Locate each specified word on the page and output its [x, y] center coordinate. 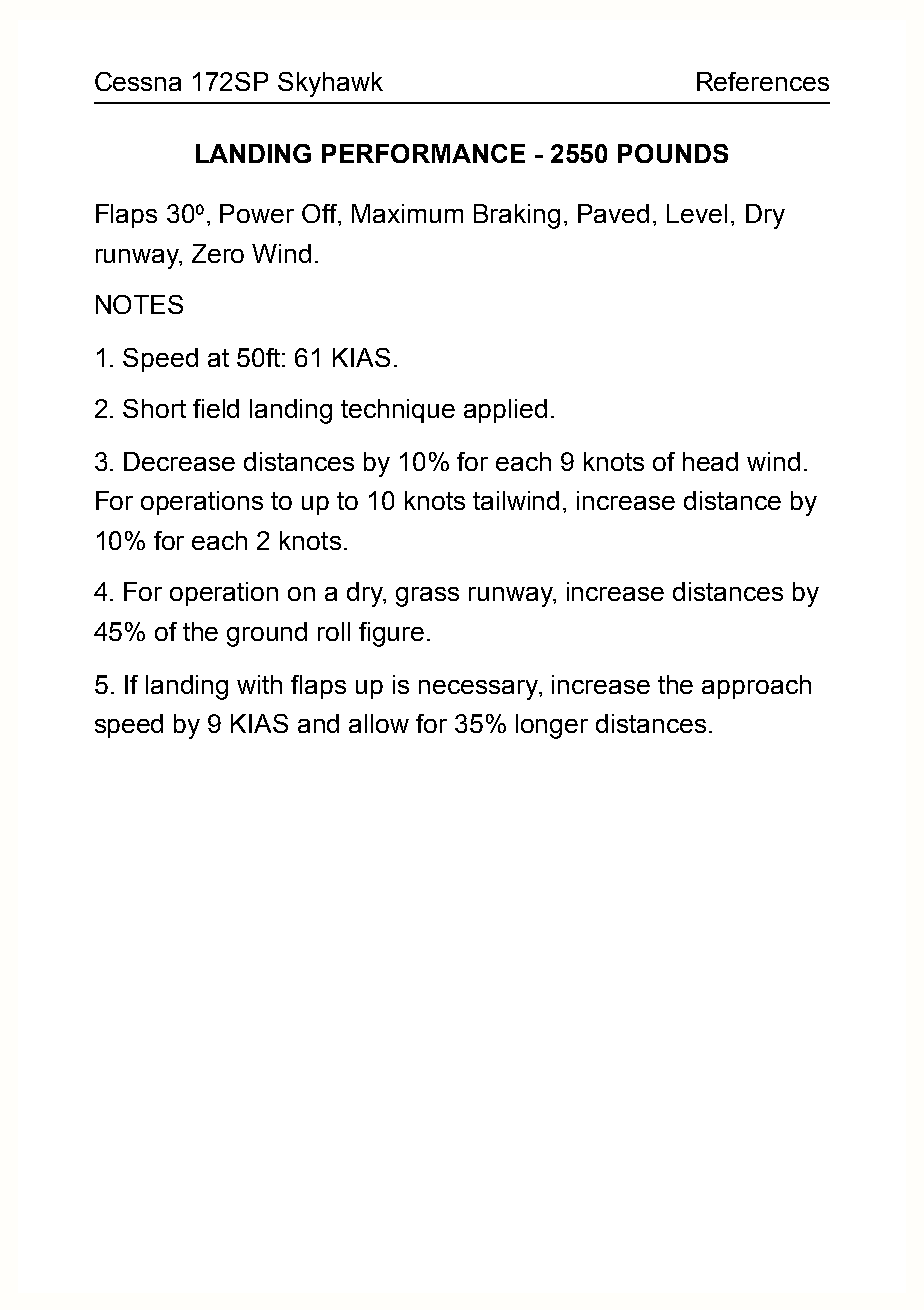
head [710, 461]
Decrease [179, 461]
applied [505, 411]
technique [398, 411]
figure [391, 634]
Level [697, 213]
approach [756, 687]
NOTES [139, 304]
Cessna [138, 81]
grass [427, 597]
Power [257, 213]
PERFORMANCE [423, 153]
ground [267, 634]
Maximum [407, 213]
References [763, 81]
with [259, 684]
